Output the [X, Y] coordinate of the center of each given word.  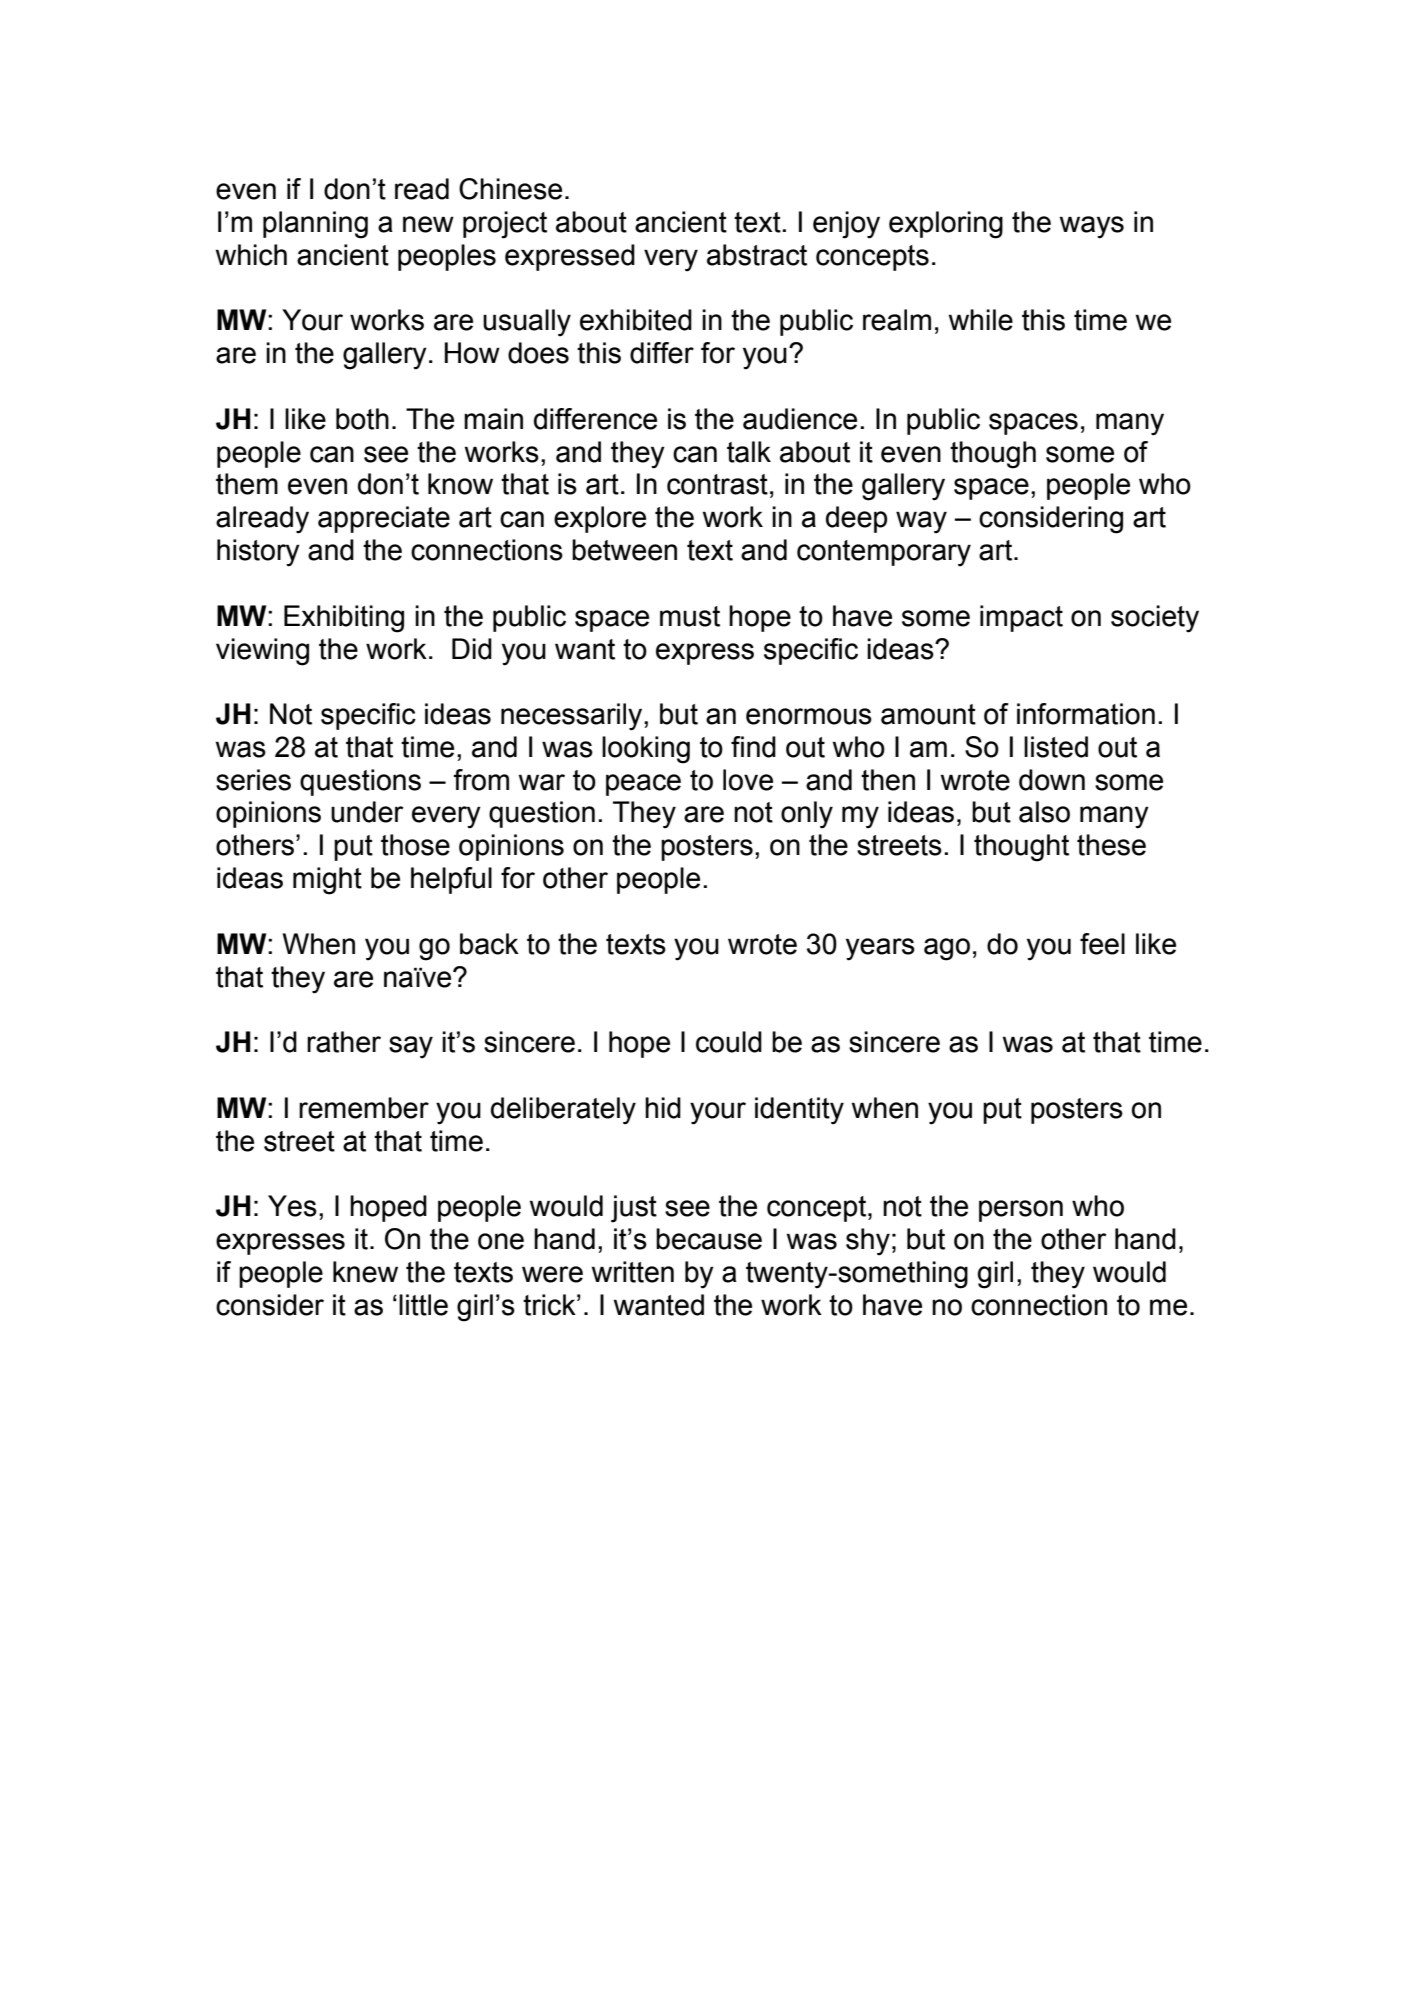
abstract [757, 255]
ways [1092, 227]
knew [365, 1272]
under [367, 812]
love [748, 780]
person [1021, 1211]
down [1052, 780]
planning [315, 225]
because [709, 1239]
